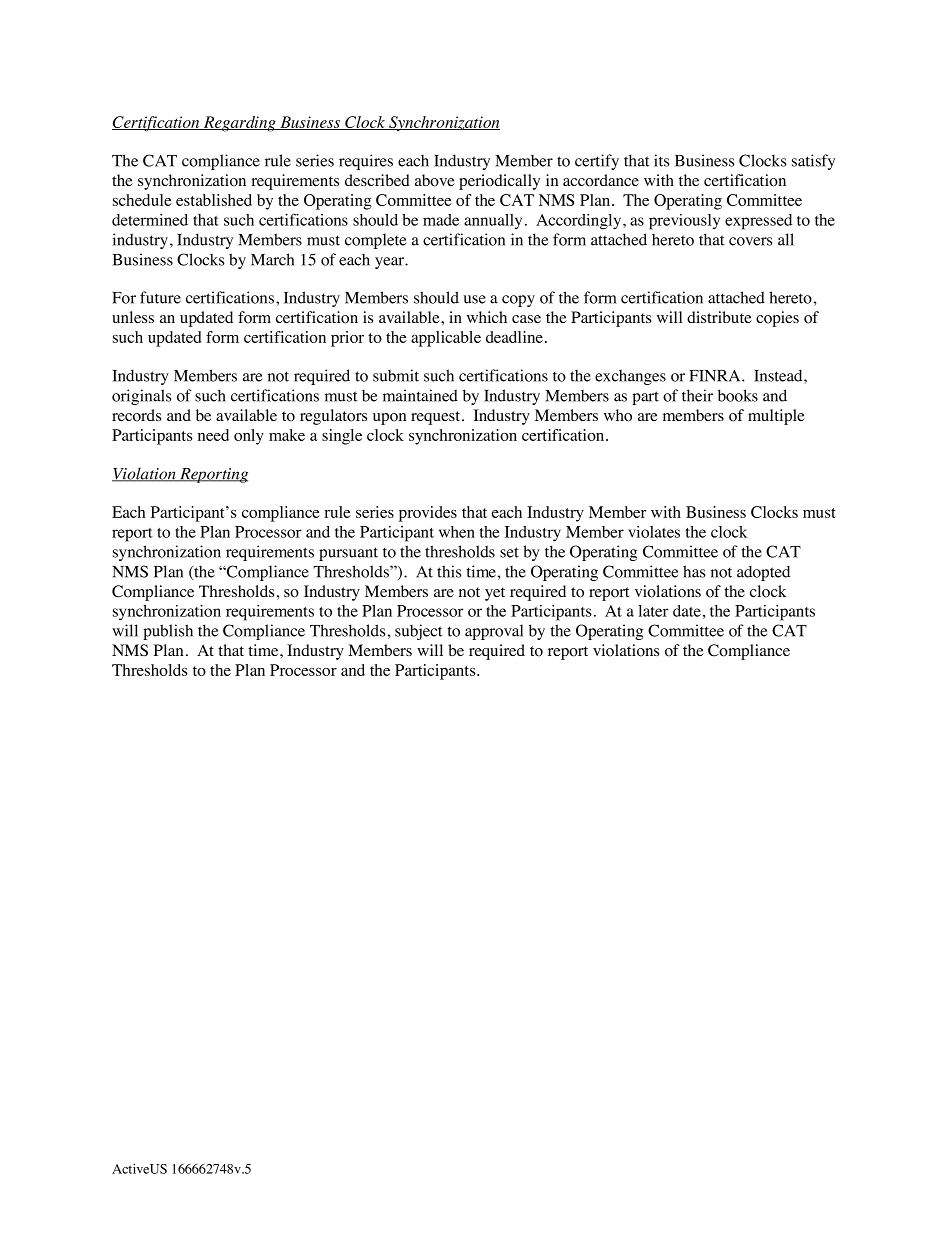 This image has width=952, height=1233. Describe the element at coordinates (168, 632) in the image. I see `publish` at that location.
